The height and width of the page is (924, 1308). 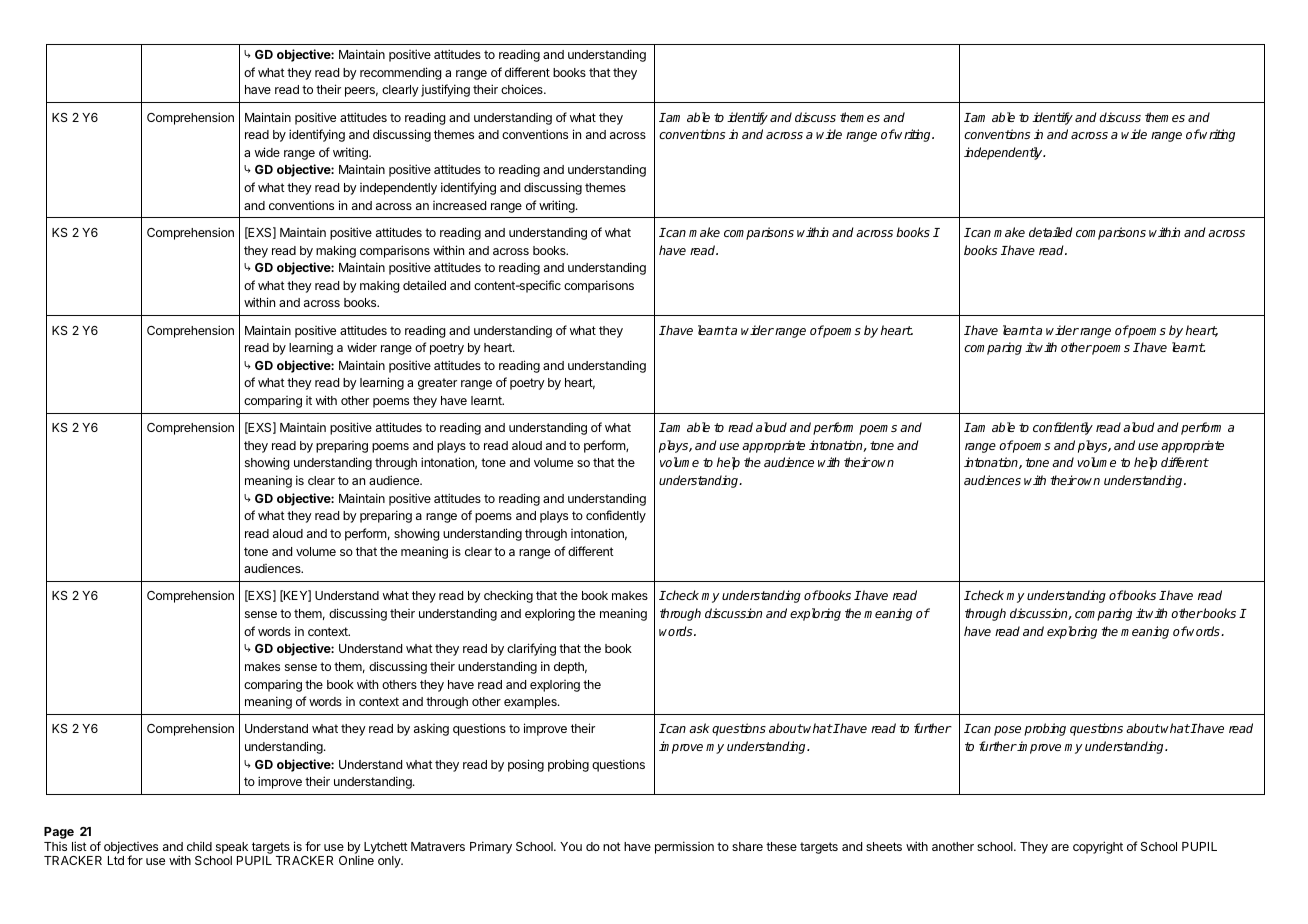 I want to click on child, so click(x=199, y=846).
